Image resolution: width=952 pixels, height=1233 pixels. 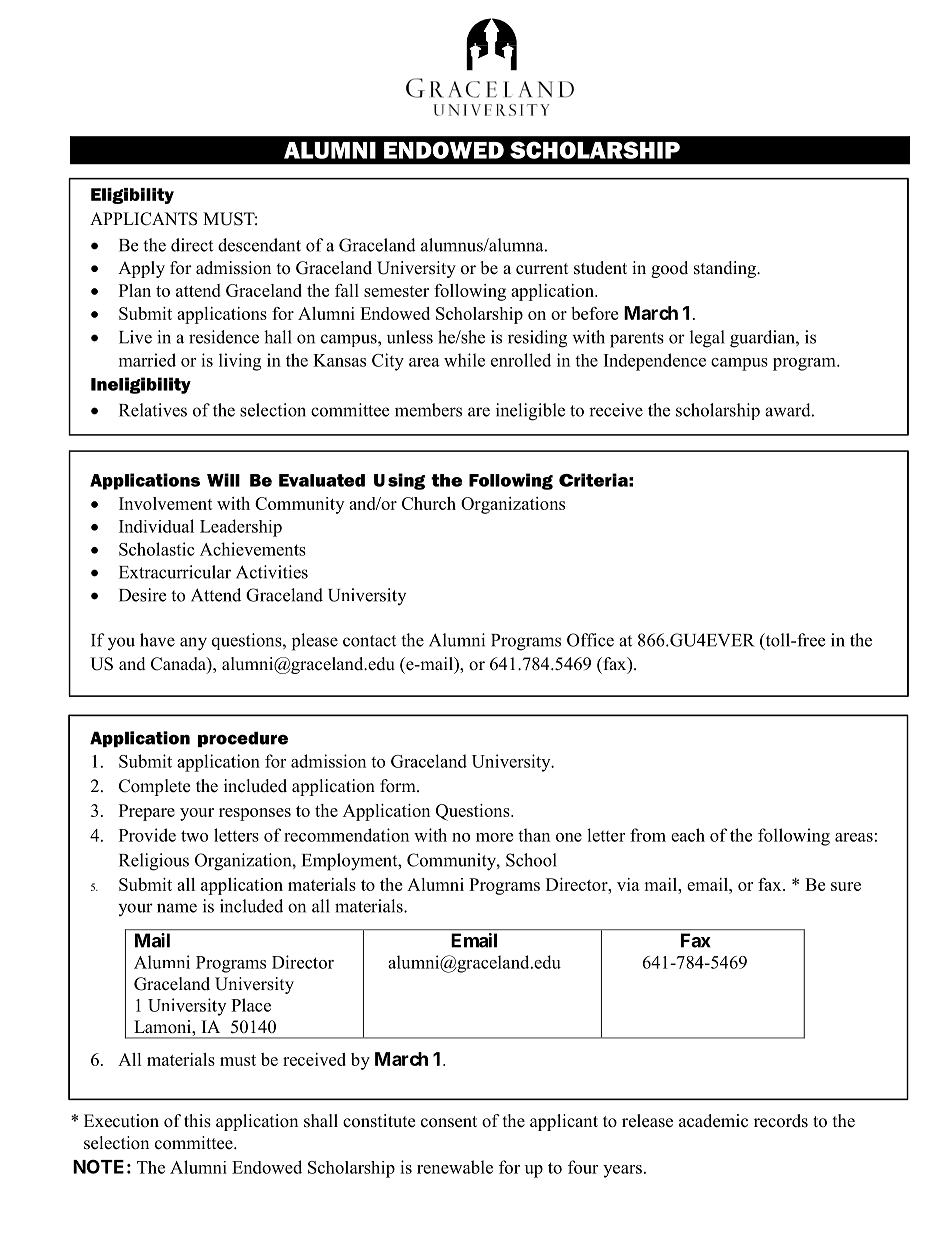 What do you see at coordinates (494, 837) in the page?
I see `more` at bounding box center [494, 837].
